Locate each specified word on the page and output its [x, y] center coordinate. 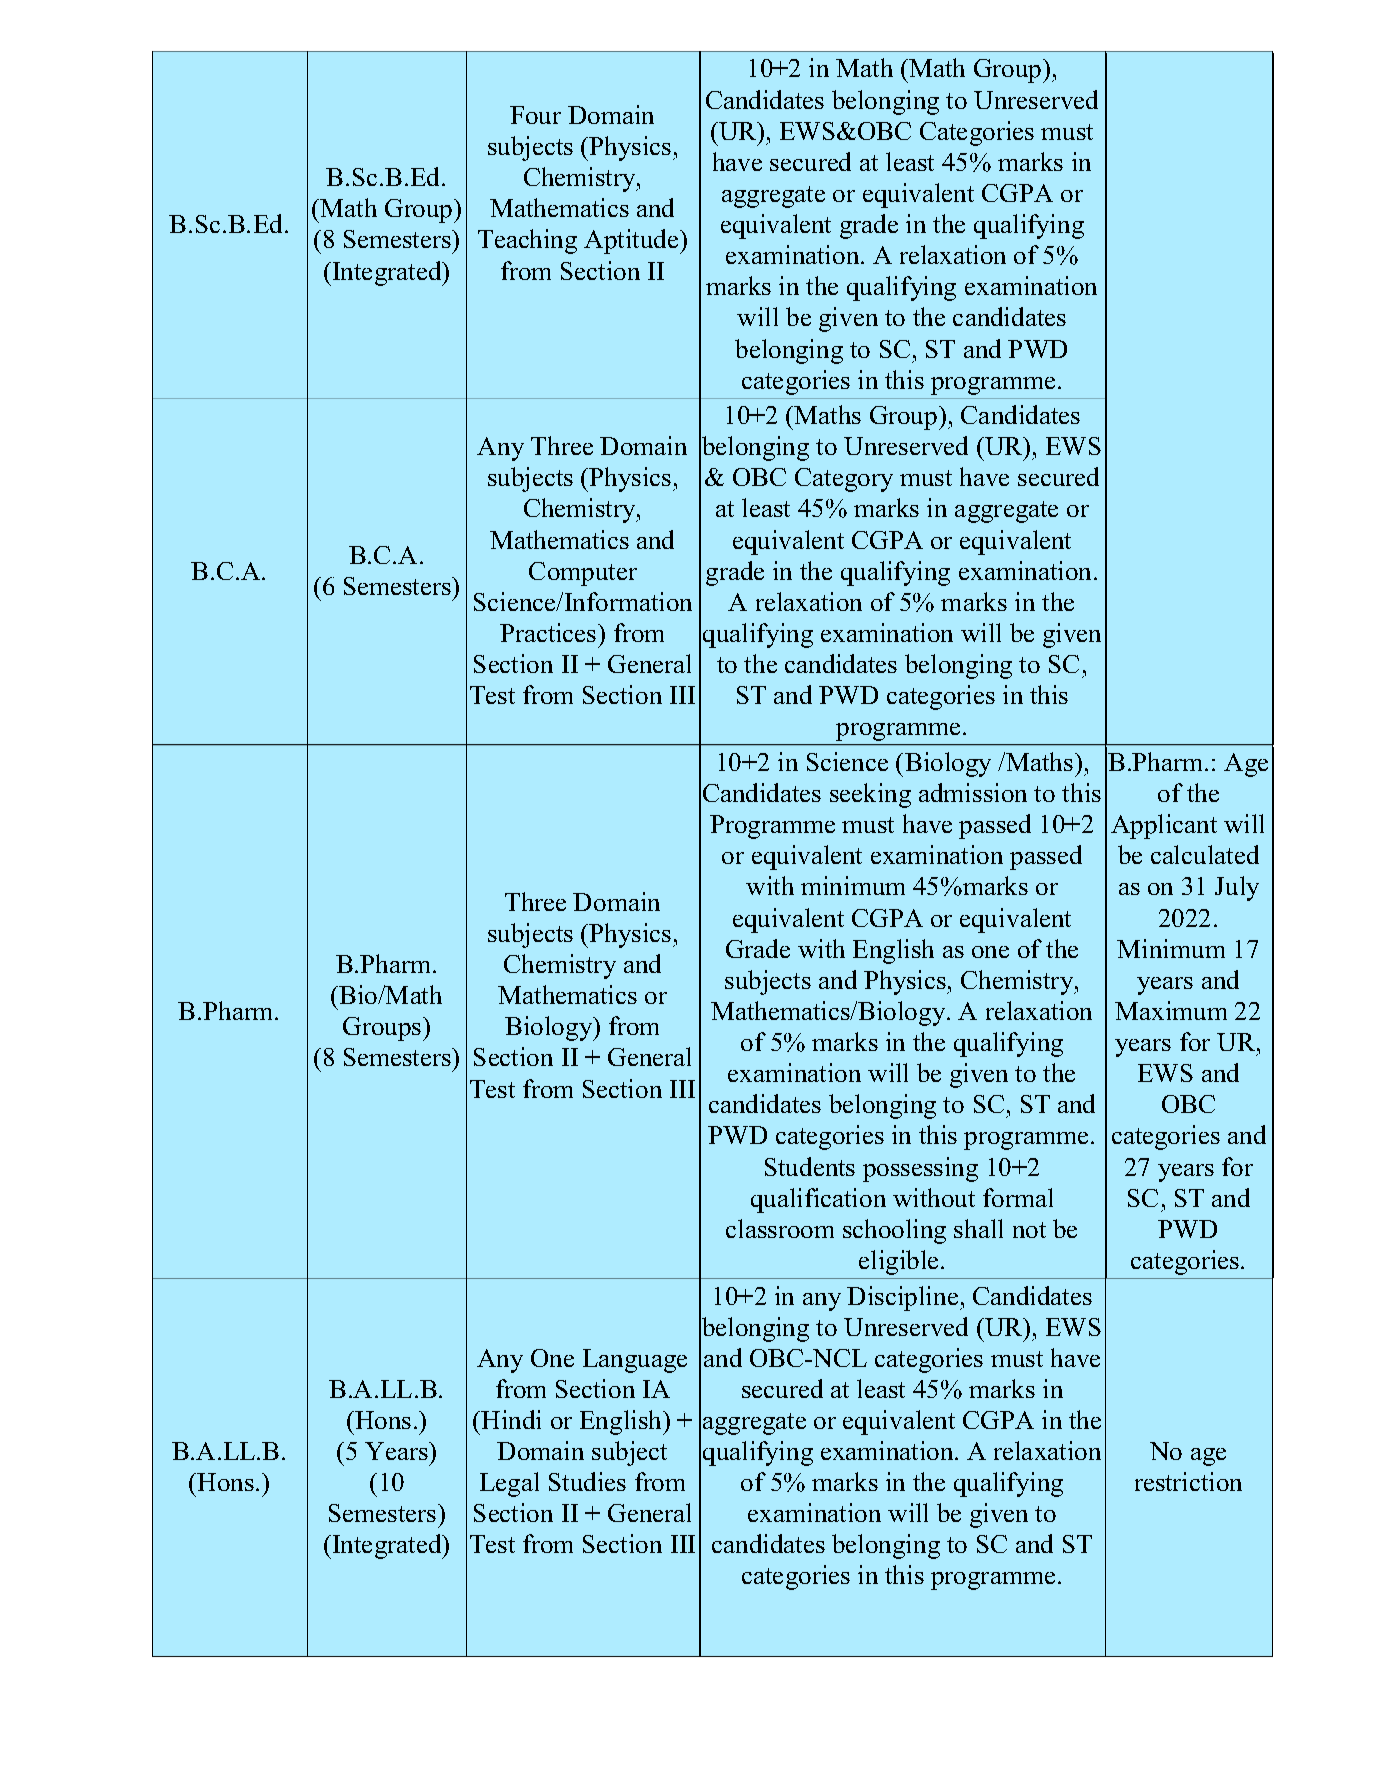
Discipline [904, 1298]
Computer [583, 574]
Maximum [1171, 1010]
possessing [920, 1169]
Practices [549, 632]
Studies [587, 1481]
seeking [870, 795]
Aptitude [632, 241]
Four [535, 115]
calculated [1205, 854]
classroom [780, 1228]
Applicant [1164, 826]
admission [973, 792]
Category [844, 480]
